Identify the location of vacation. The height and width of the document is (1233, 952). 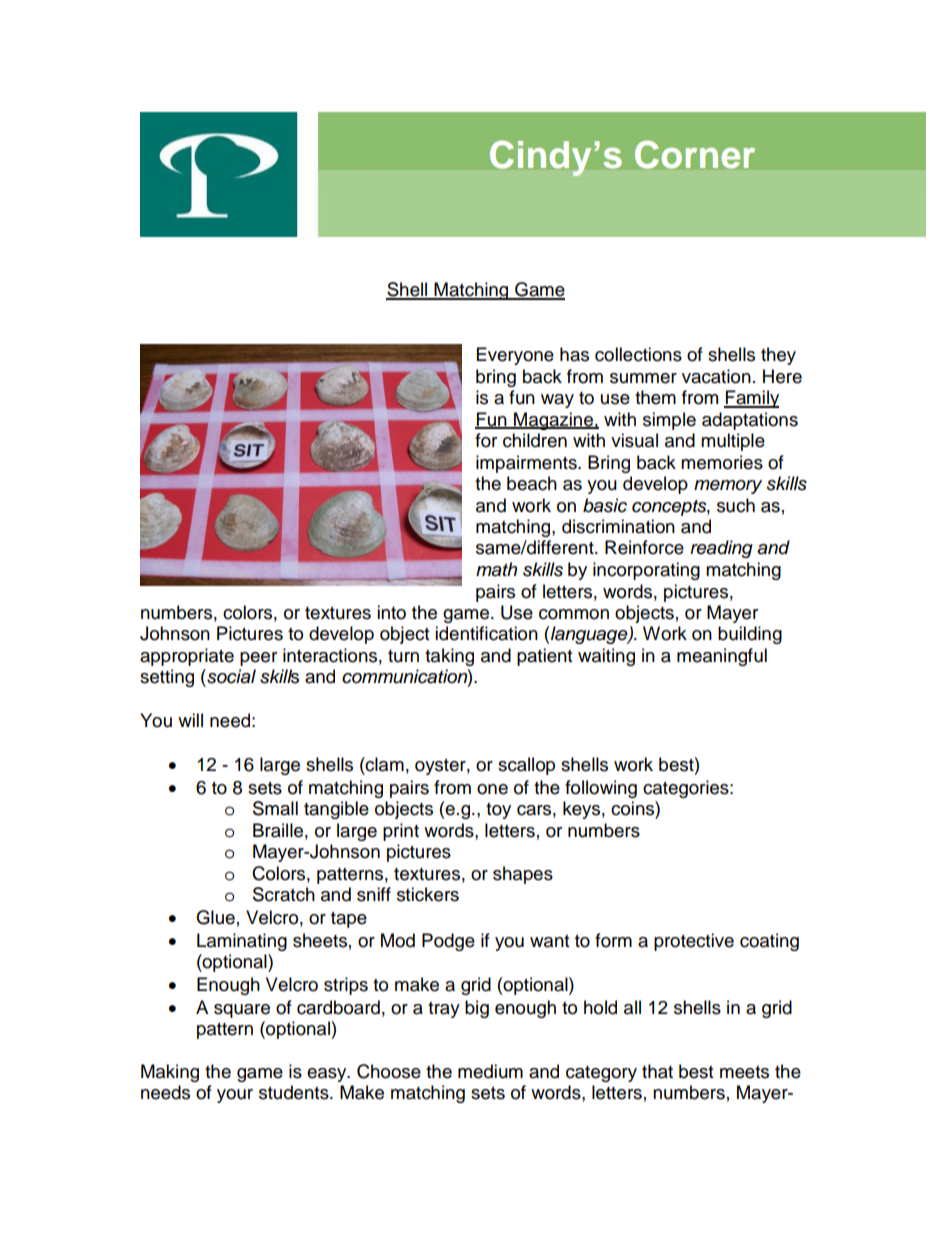
(716, 376).
